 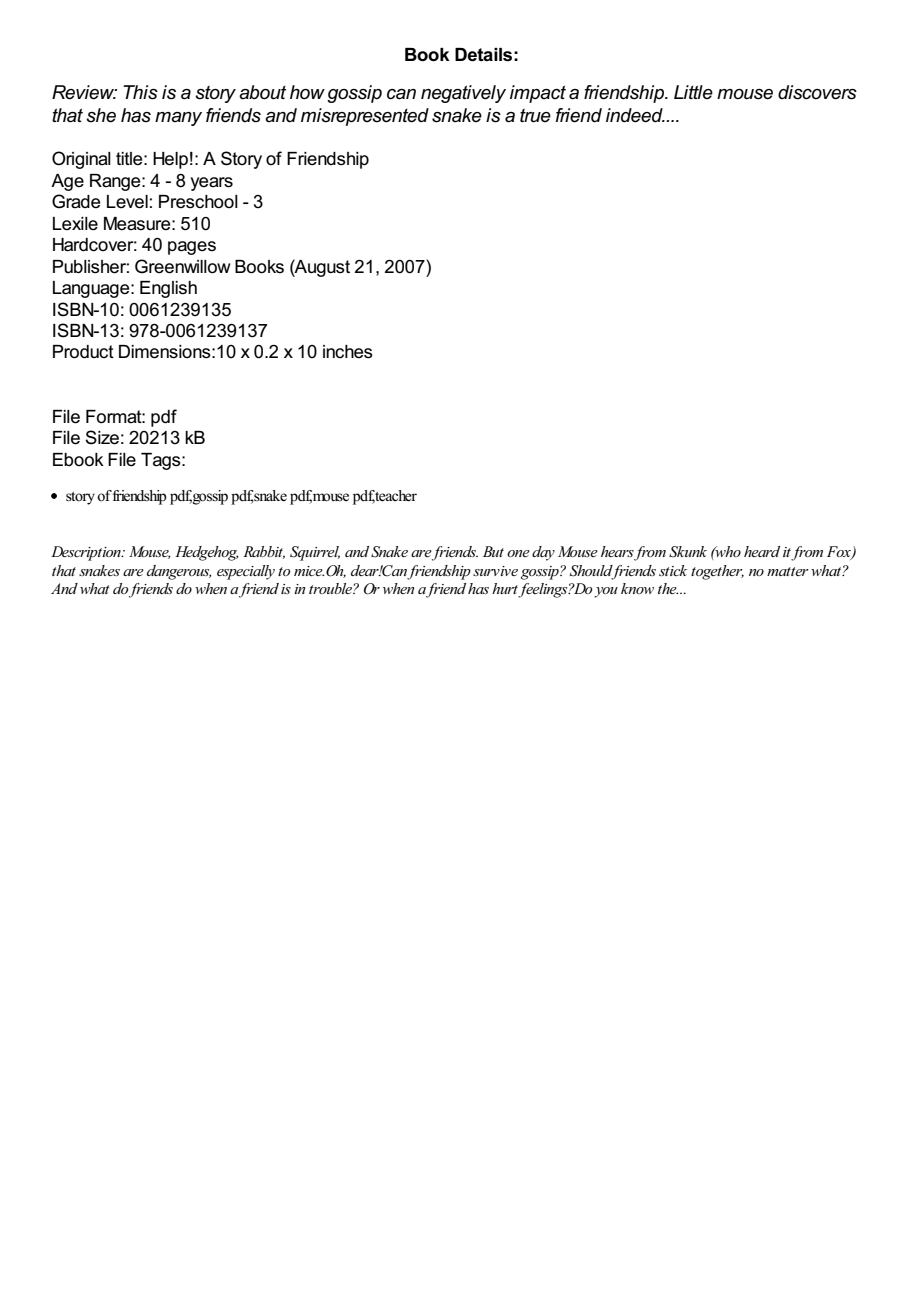 What do you see at coordinates (635, 115) in the image?
I see `indeed` at bounding box center [635, 115].
